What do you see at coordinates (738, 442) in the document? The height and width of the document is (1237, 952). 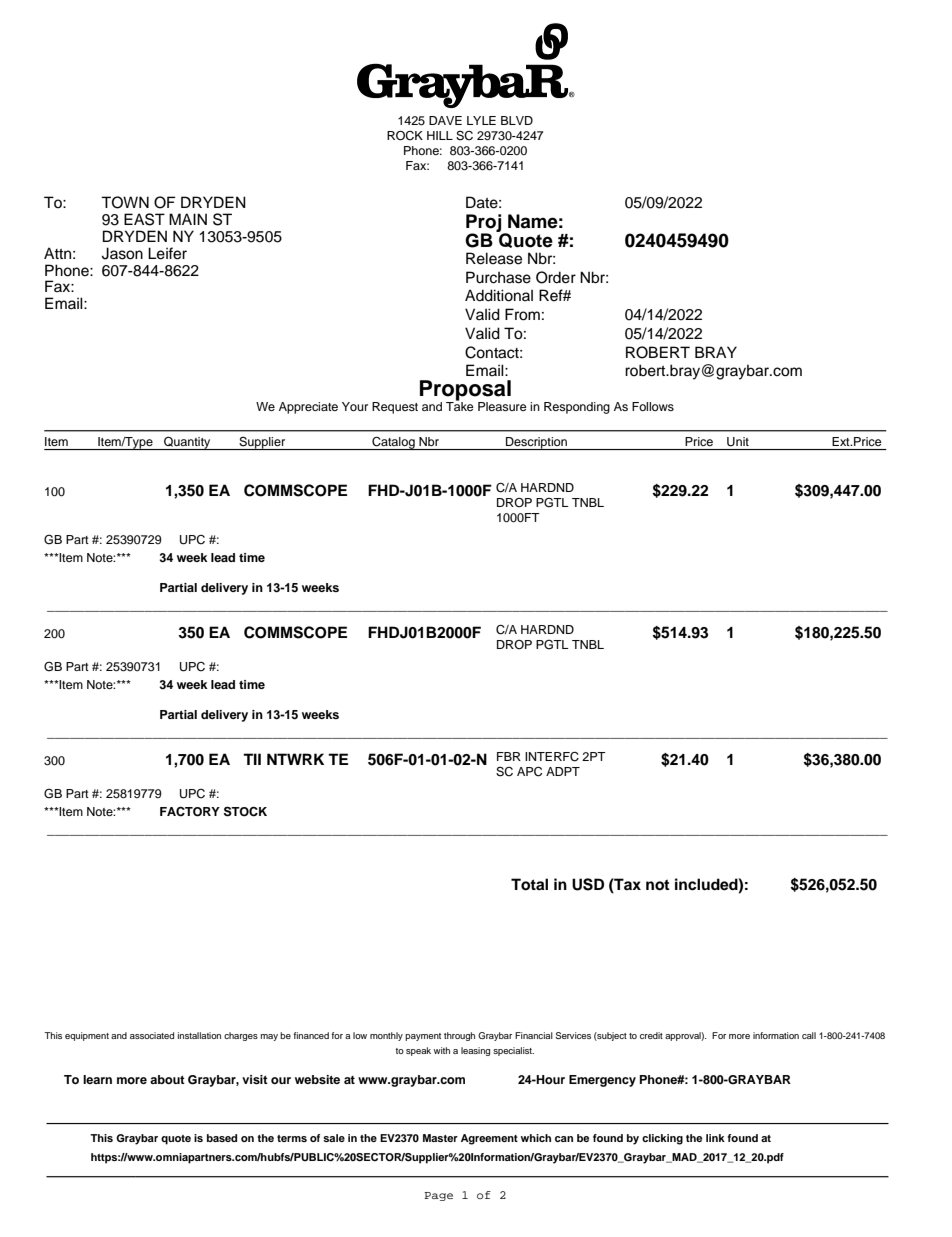 I see `Unit` at bounding box center [738, 442].
